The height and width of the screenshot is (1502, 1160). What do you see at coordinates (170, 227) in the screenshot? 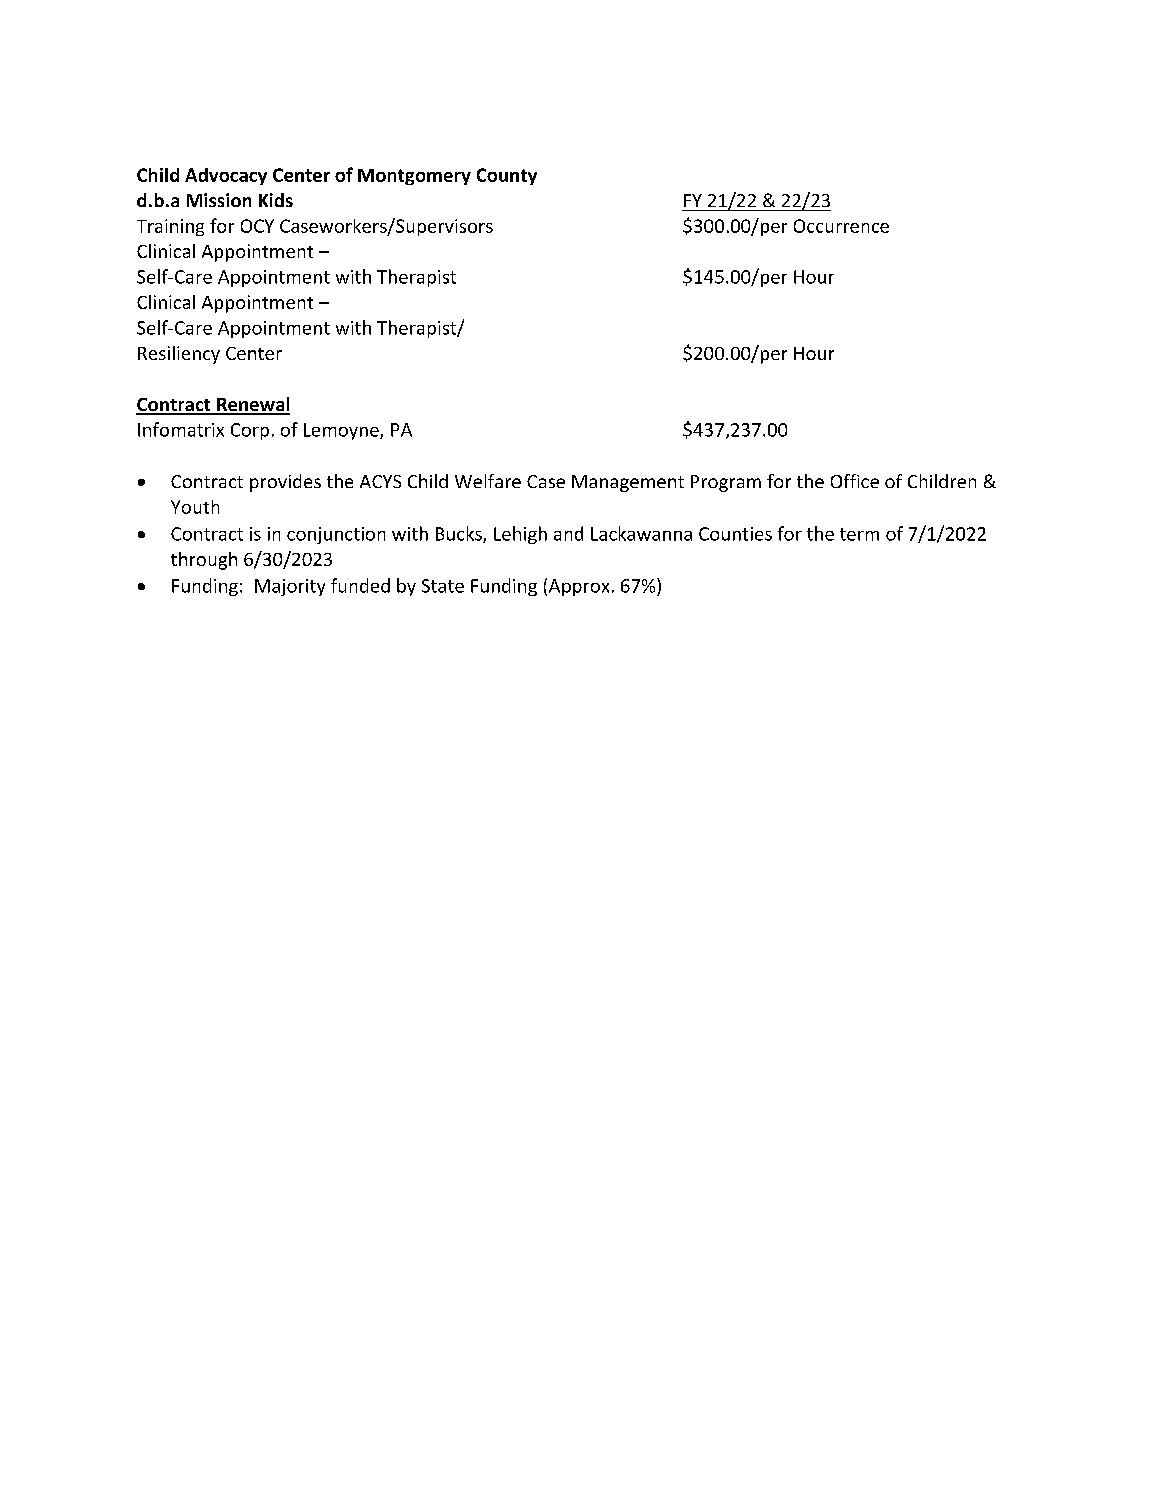
I see `Training` at bounding box center [170, 227].
